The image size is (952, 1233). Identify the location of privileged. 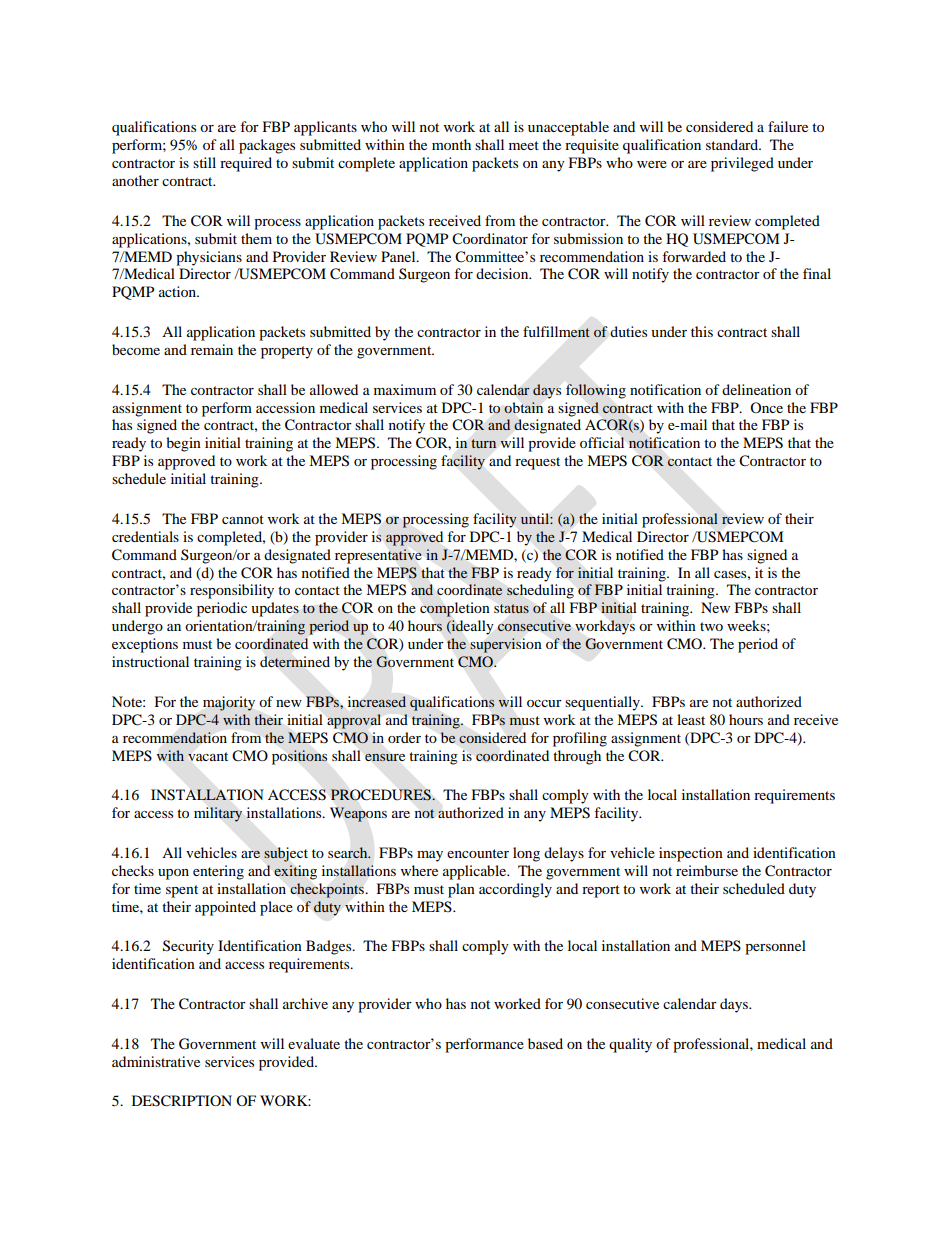
(742, 164).
